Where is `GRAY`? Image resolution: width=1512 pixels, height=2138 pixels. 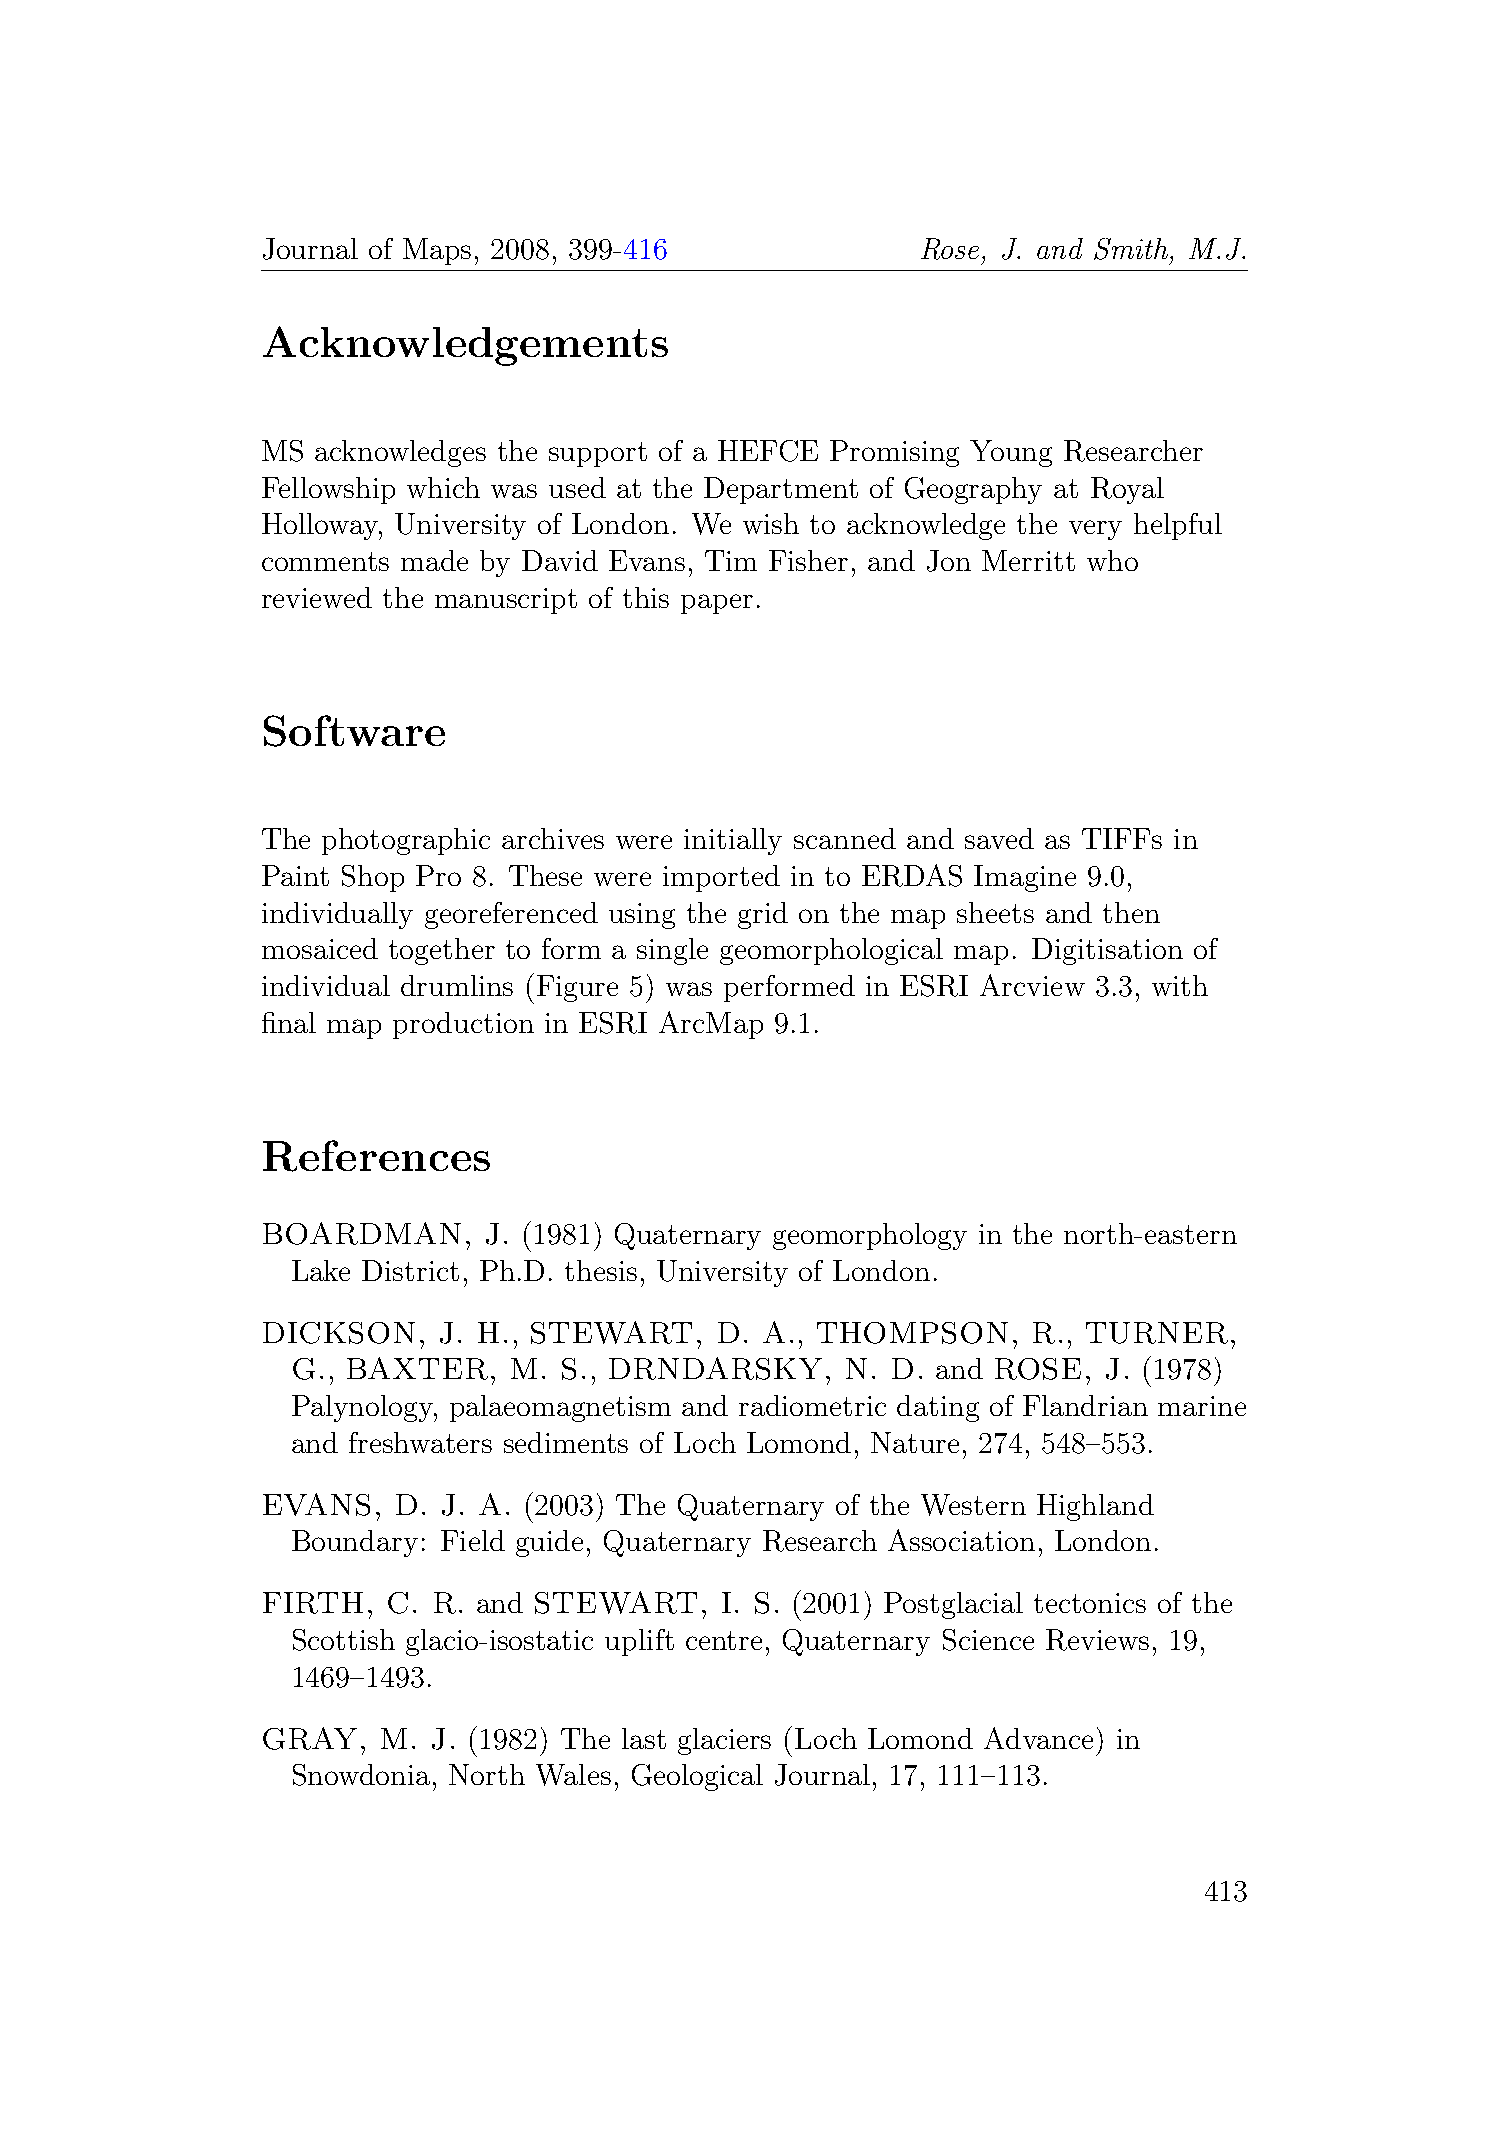 GRAY is located at coordinates (310, 1738).
